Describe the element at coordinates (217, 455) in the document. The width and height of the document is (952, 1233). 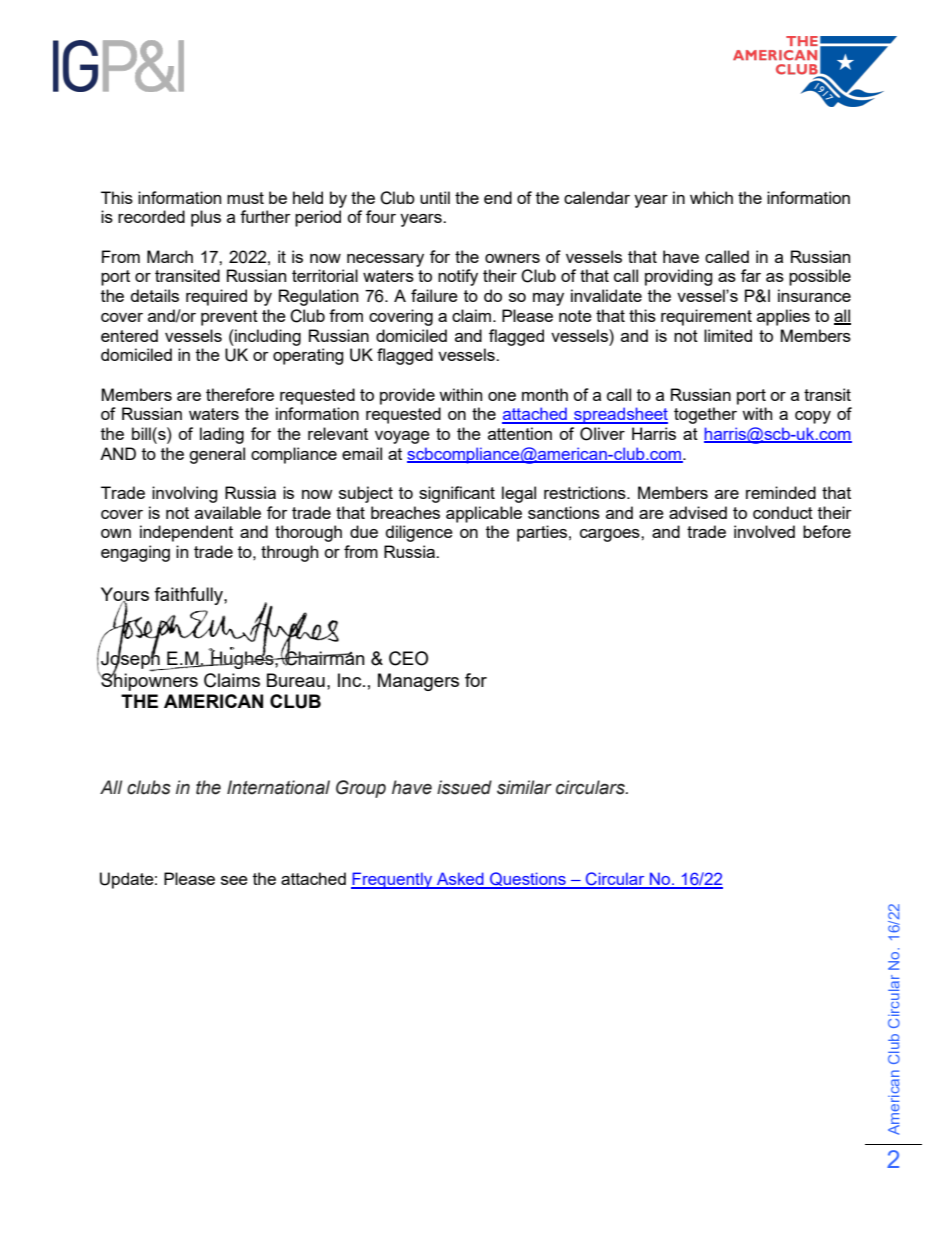
I see `general` at that location.
